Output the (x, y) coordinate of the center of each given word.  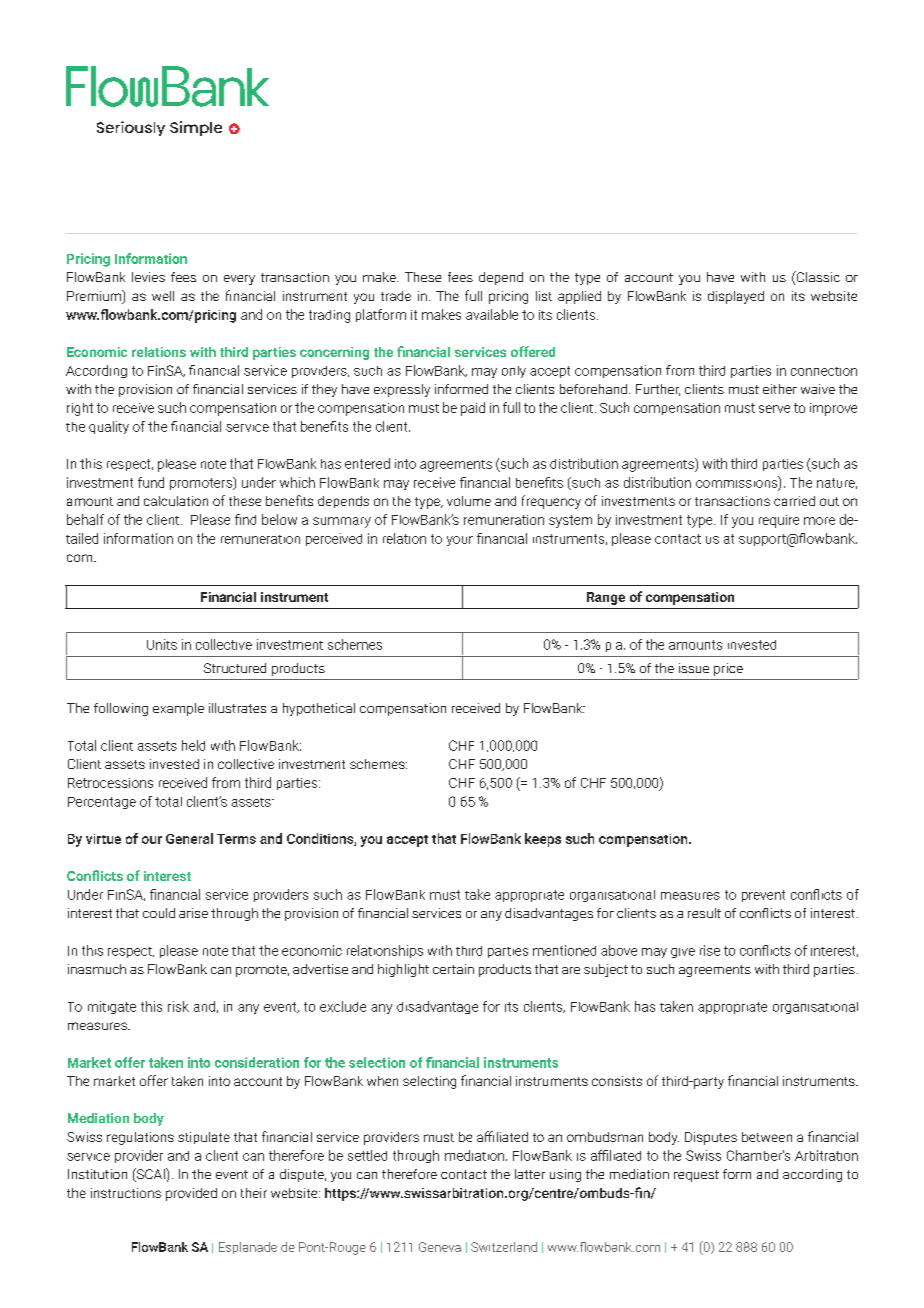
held (193, 745)
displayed (736, 297)
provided (191, 1194)
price (728, 669)
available (492, 314)
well (163, 296)
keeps (543, 840)
